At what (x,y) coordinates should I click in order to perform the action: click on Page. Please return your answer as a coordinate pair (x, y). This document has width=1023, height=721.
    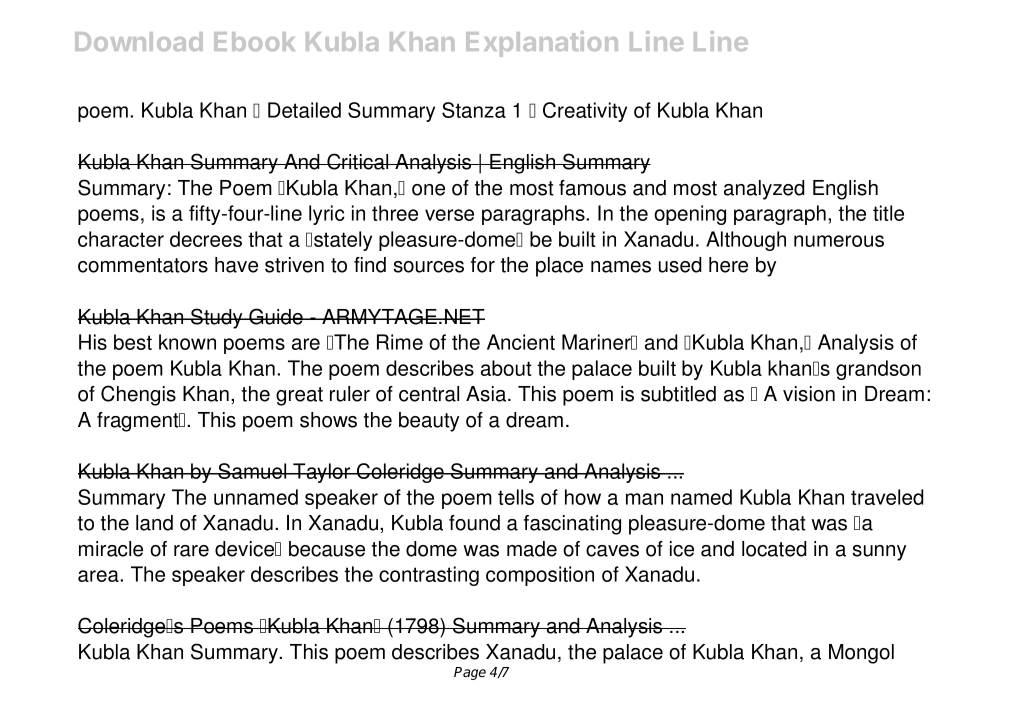
    Looking at the image, I should click on (470, 673).
